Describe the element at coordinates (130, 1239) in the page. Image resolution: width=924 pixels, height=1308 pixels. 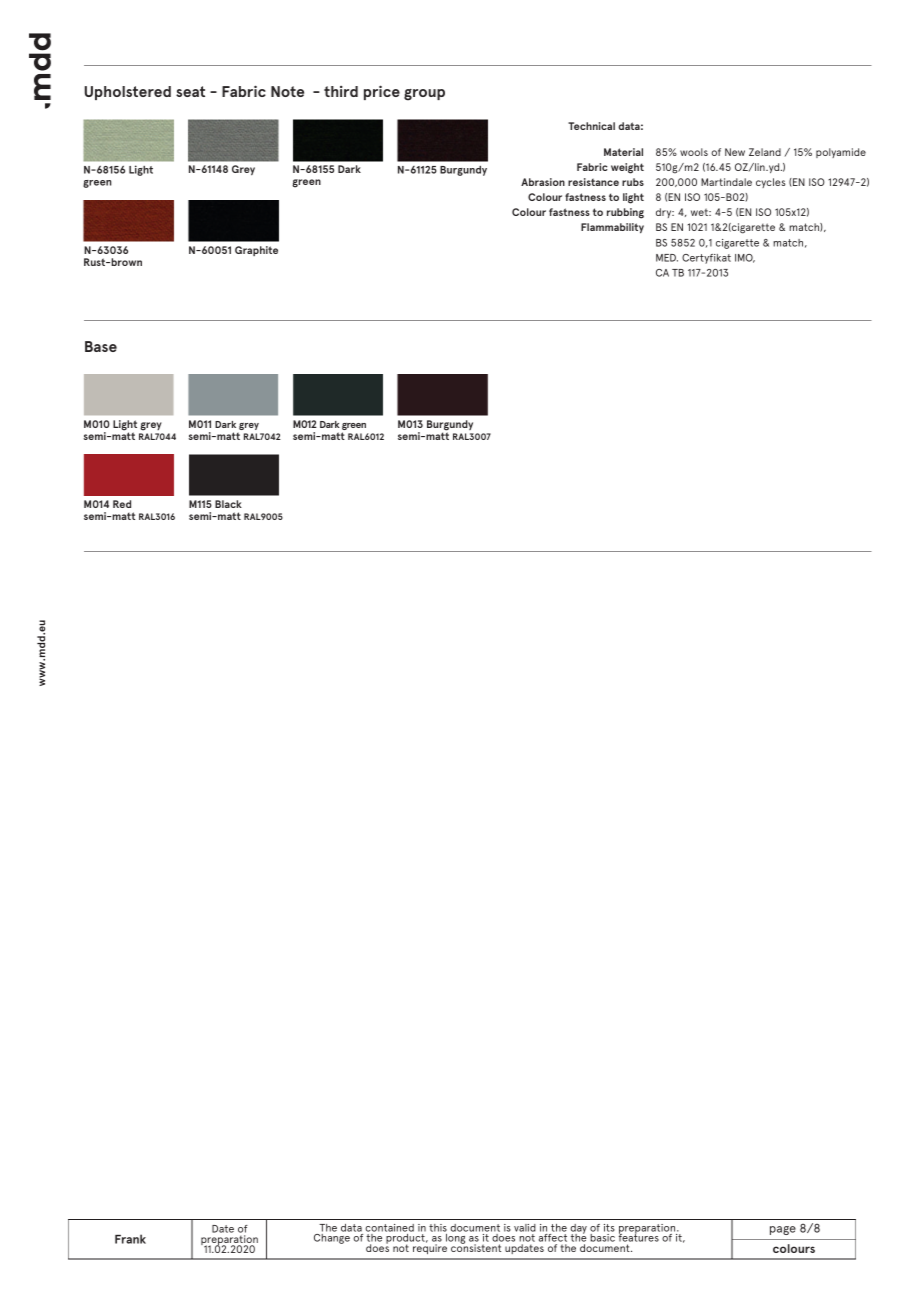
I see `Frank` at that location.
